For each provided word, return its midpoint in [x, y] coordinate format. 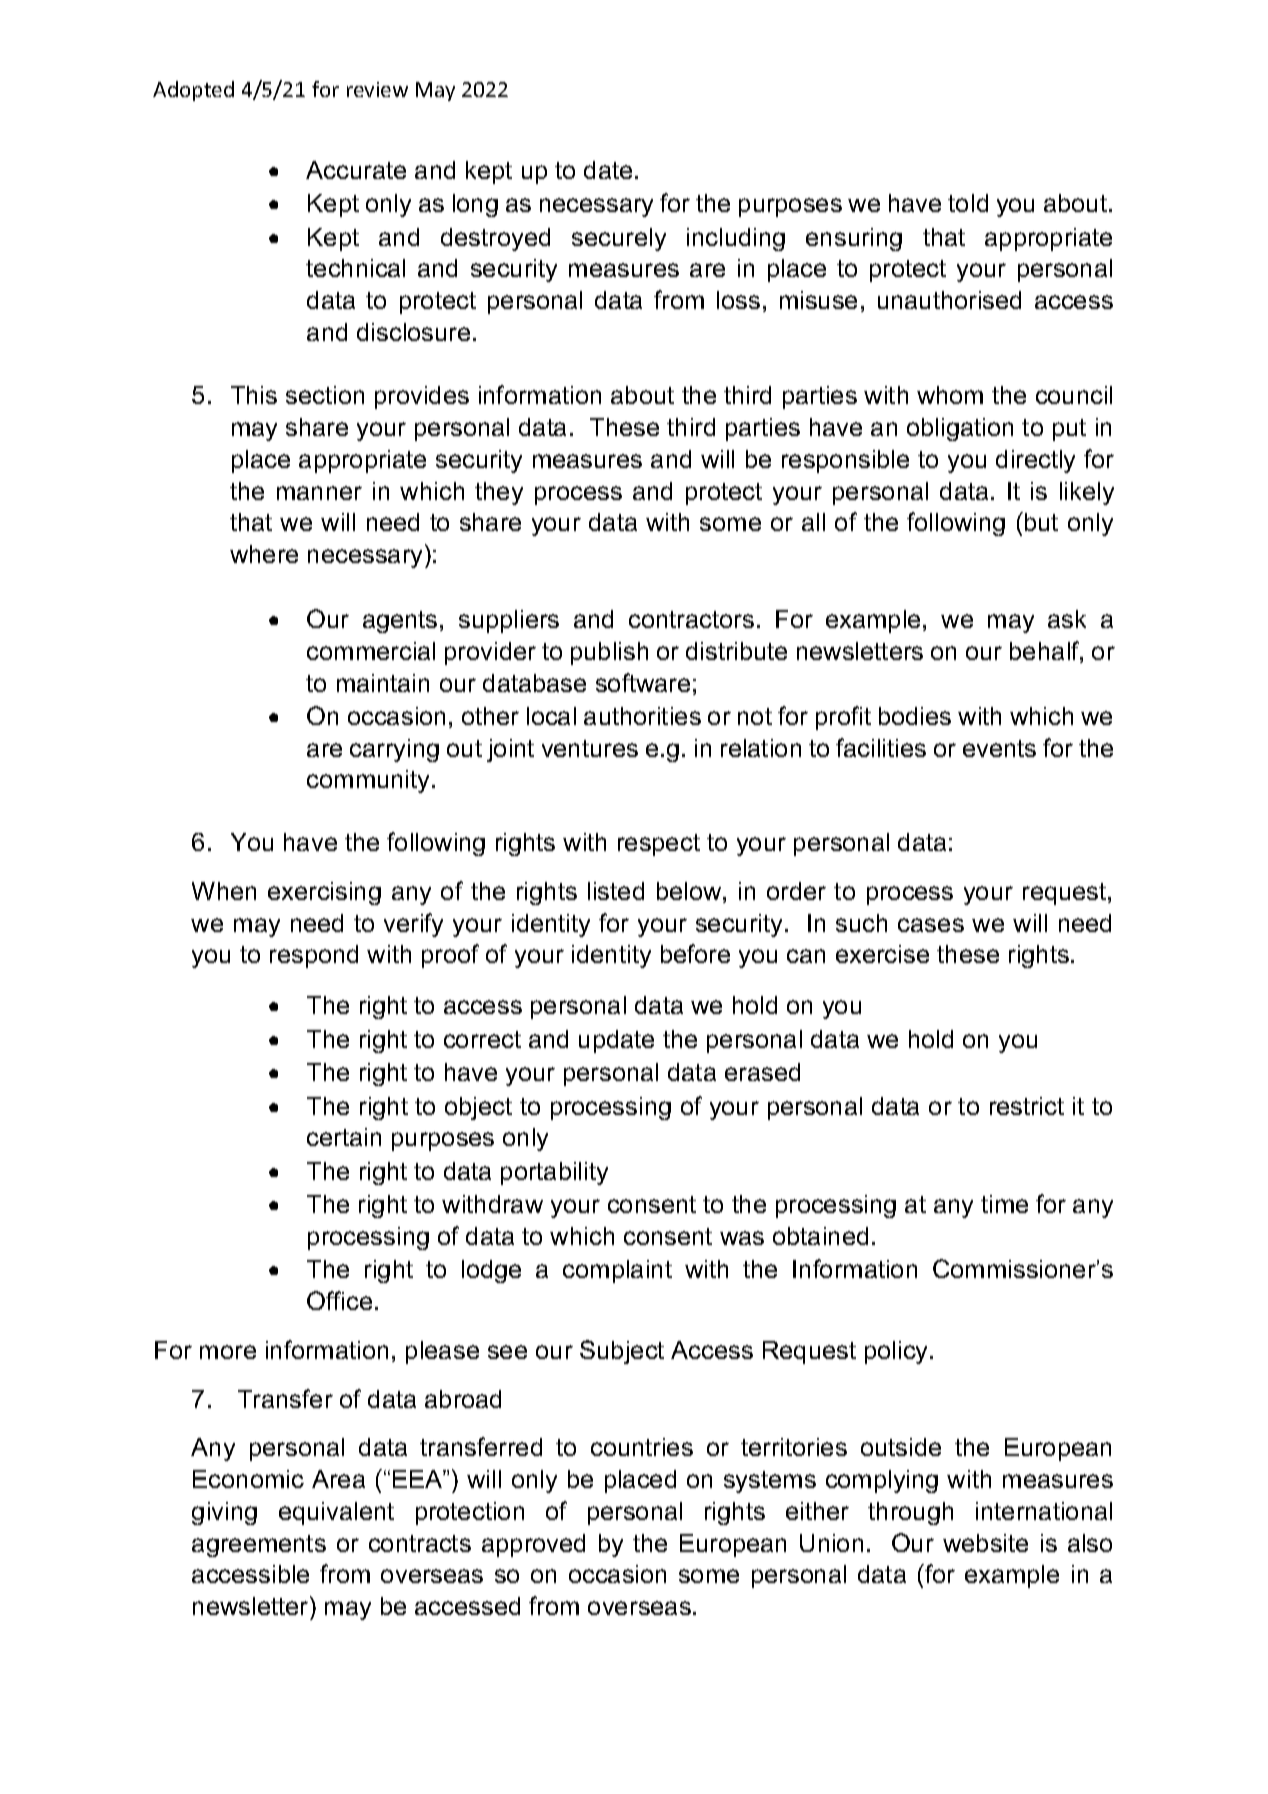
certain [344, 1137]
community [370, 781]
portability [554, 1173]
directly [1035, 461]
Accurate [356, 170]
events [999, 748]
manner [319, 493]
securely [619, 239]
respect [659, 845]
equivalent [336, 1513]
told [968, 203]
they [499, 493]
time [1004, 1204]
